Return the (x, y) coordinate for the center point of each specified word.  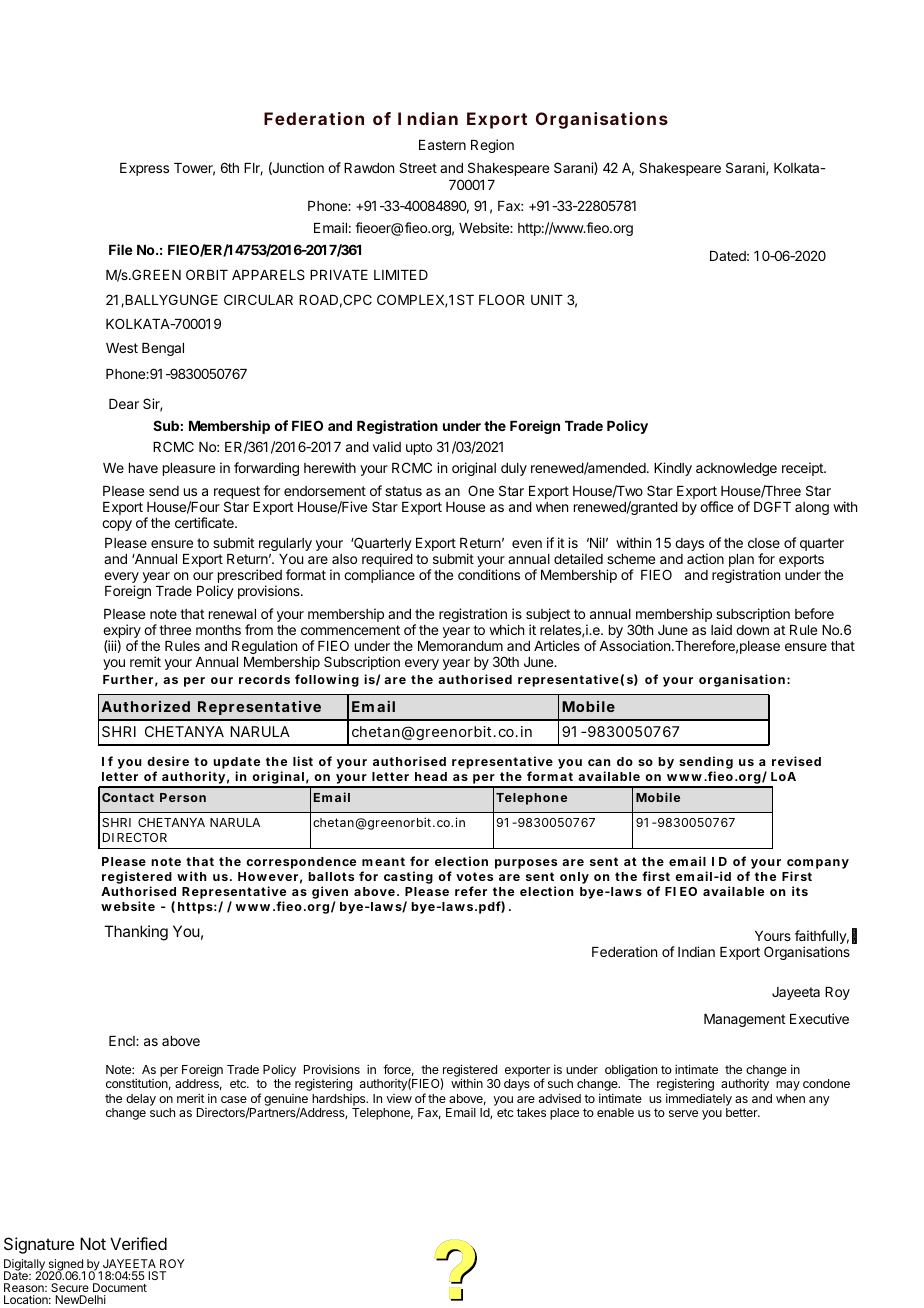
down (752, 630)
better (743, 1112)
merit (191, 1098)
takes (531, 1112)
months (218, 630)
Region (492, 146)
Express (144, 169)
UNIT (547, 300)
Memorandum (460, 646)
